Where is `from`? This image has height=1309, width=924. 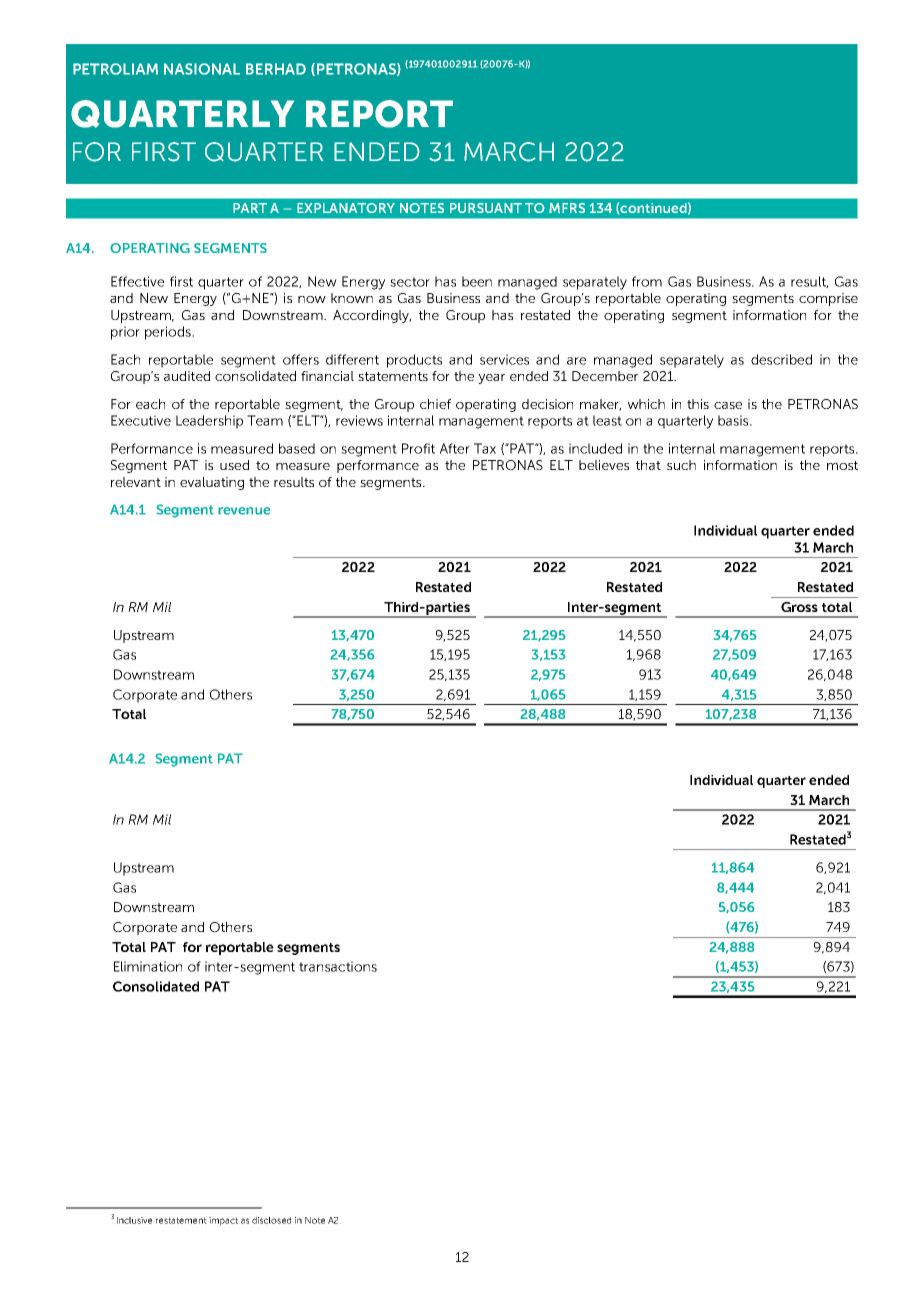
from is located at coordinates (647, 281).
